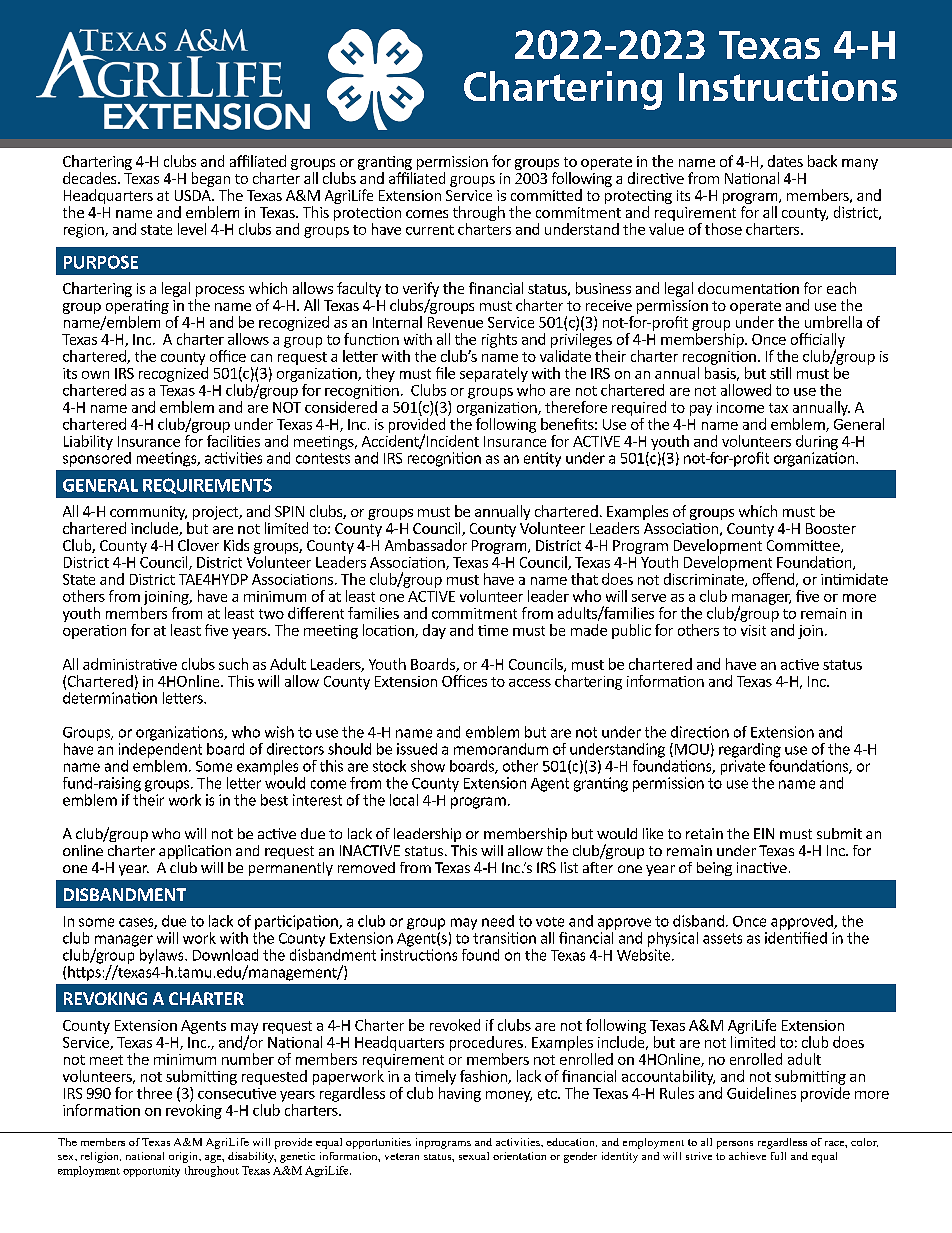 The height and width of the screenshot is (1233, 952). I want to click on tax, so click(778, 408).
